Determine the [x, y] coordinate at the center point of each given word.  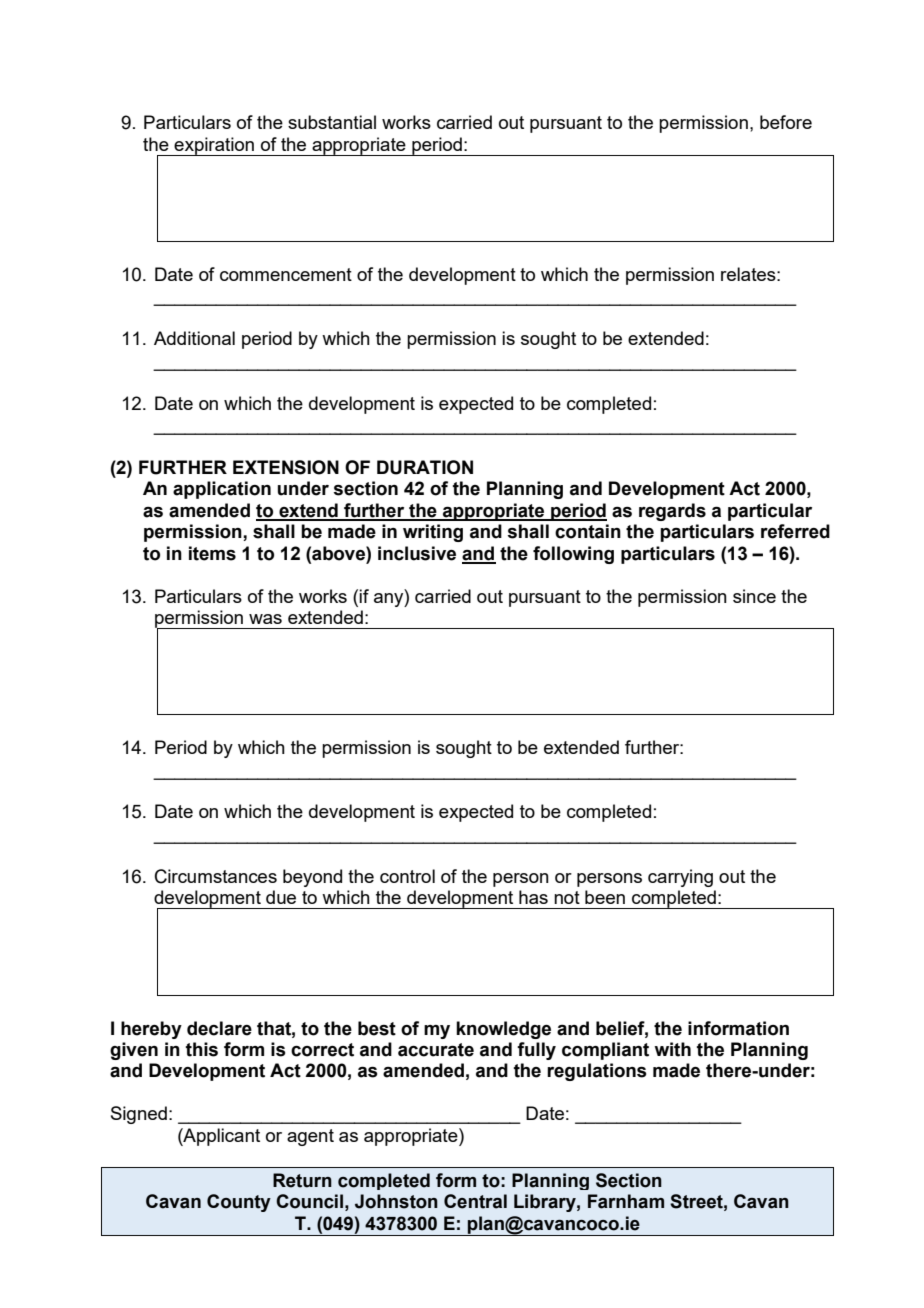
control [407, 876]
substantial [332, 122]
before [786, 122]
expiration [214, 146]
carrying [680, 878]
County [239, 1203]
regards [672, 512]
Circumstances [216, 876]
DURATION [425, 467]
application [222, 490]
